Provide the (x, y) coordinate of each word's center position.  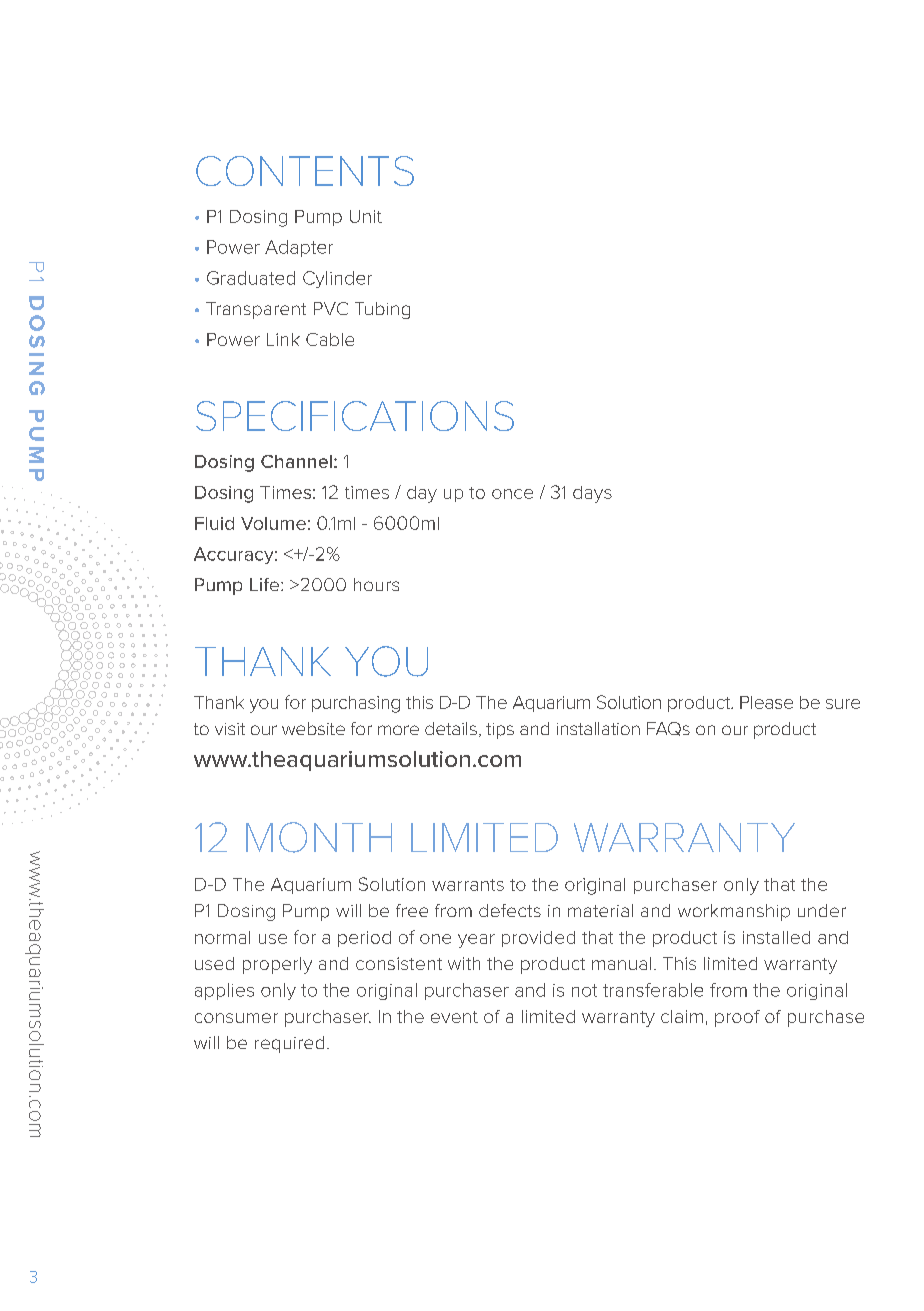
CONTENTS (305, 171)
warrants (468, 885)
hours (376, 584)
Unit (366, 216)
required (289, 1044)
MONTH (319, 837)
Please (766, 702)
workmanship (734, 912)
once (512, 494)
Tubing (382, 310)
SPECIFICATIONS (355, 416)
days (592, 494)
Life (264, 584)
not (584, 990)
